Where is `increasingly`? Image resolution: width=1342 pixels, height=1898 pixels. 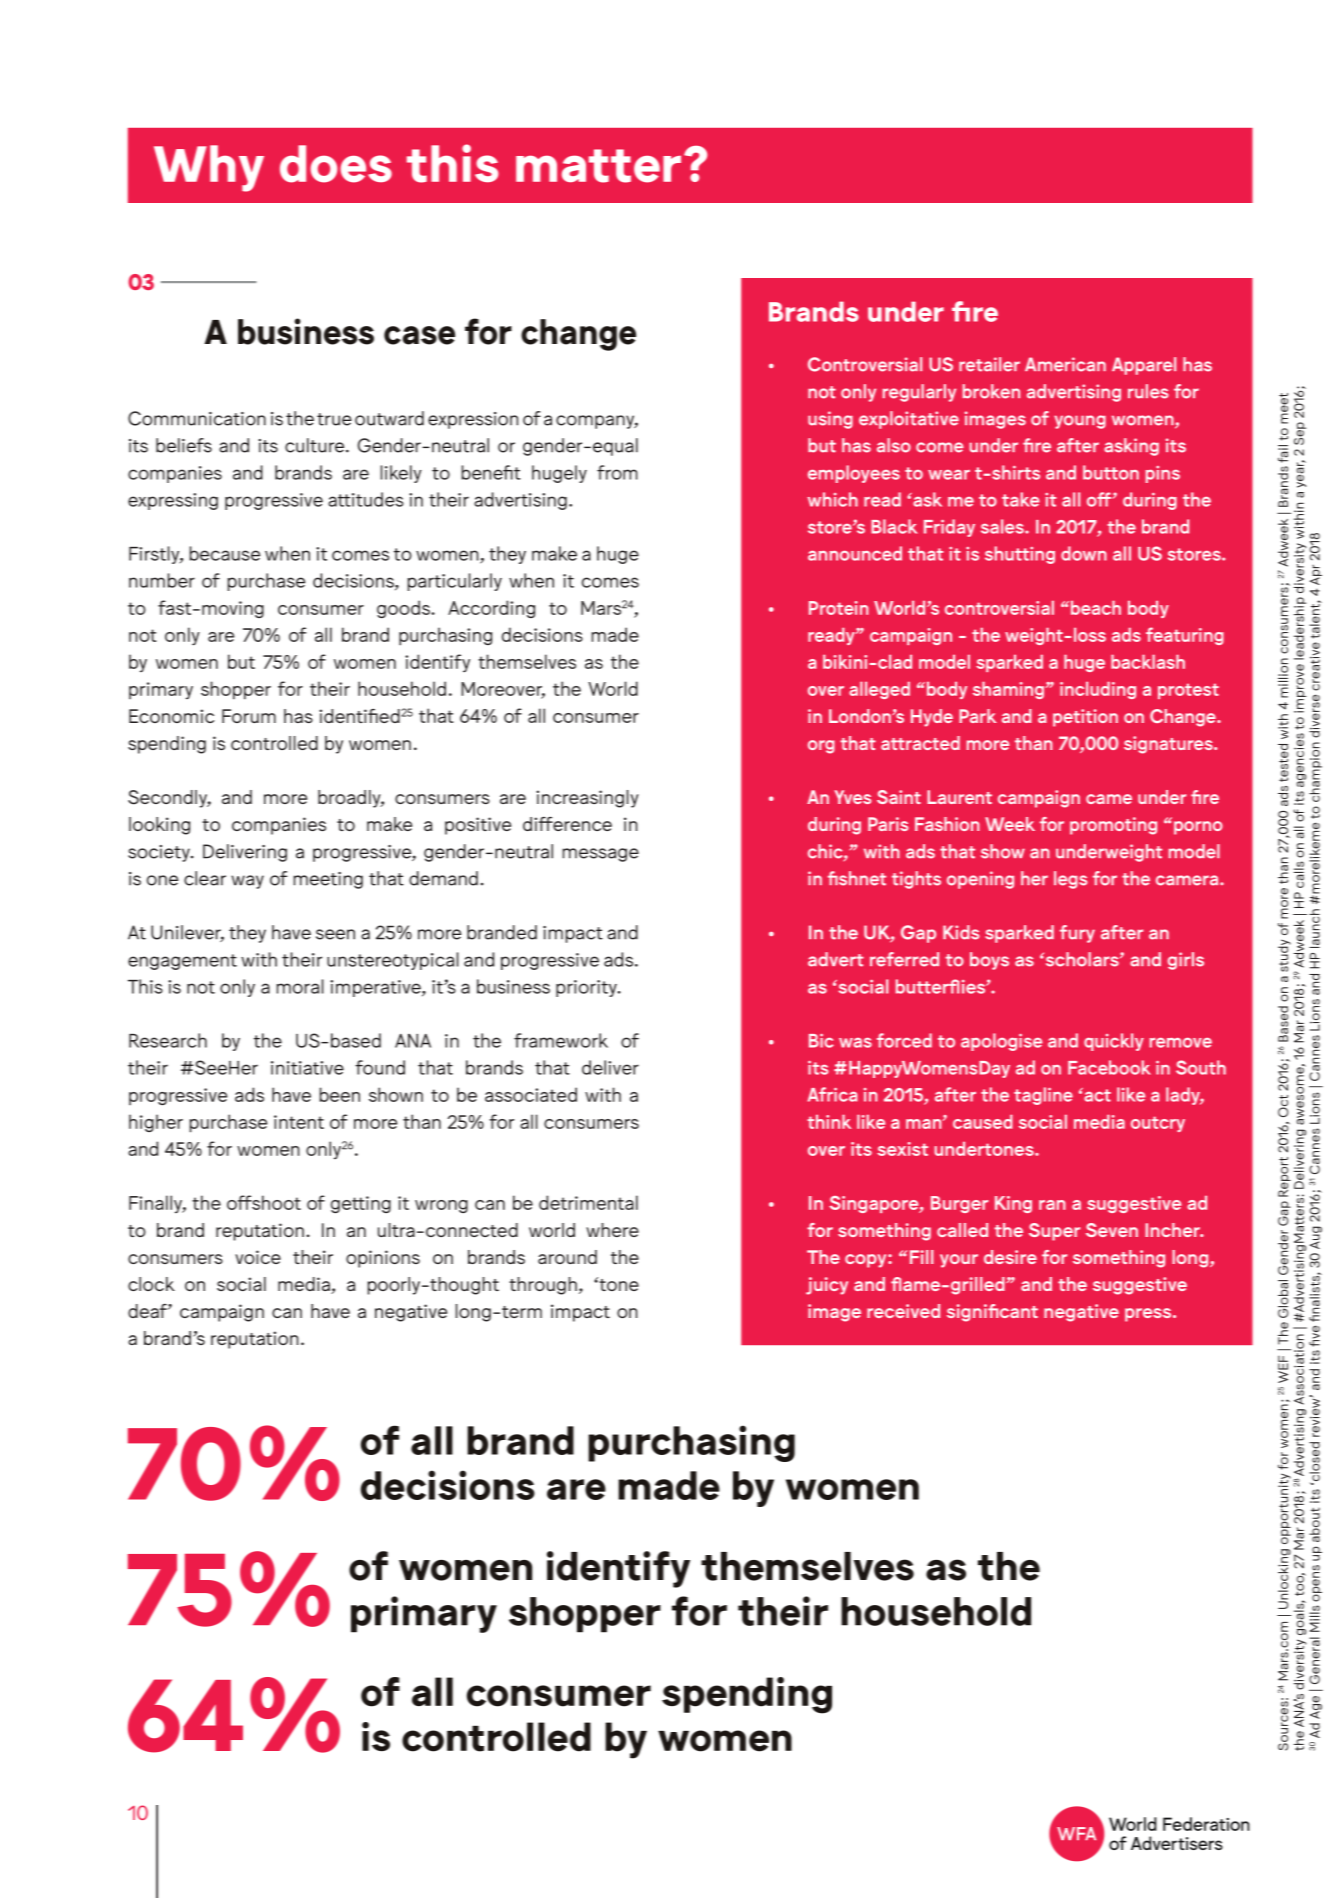 increasingly is located at coordinates (587, 799).
